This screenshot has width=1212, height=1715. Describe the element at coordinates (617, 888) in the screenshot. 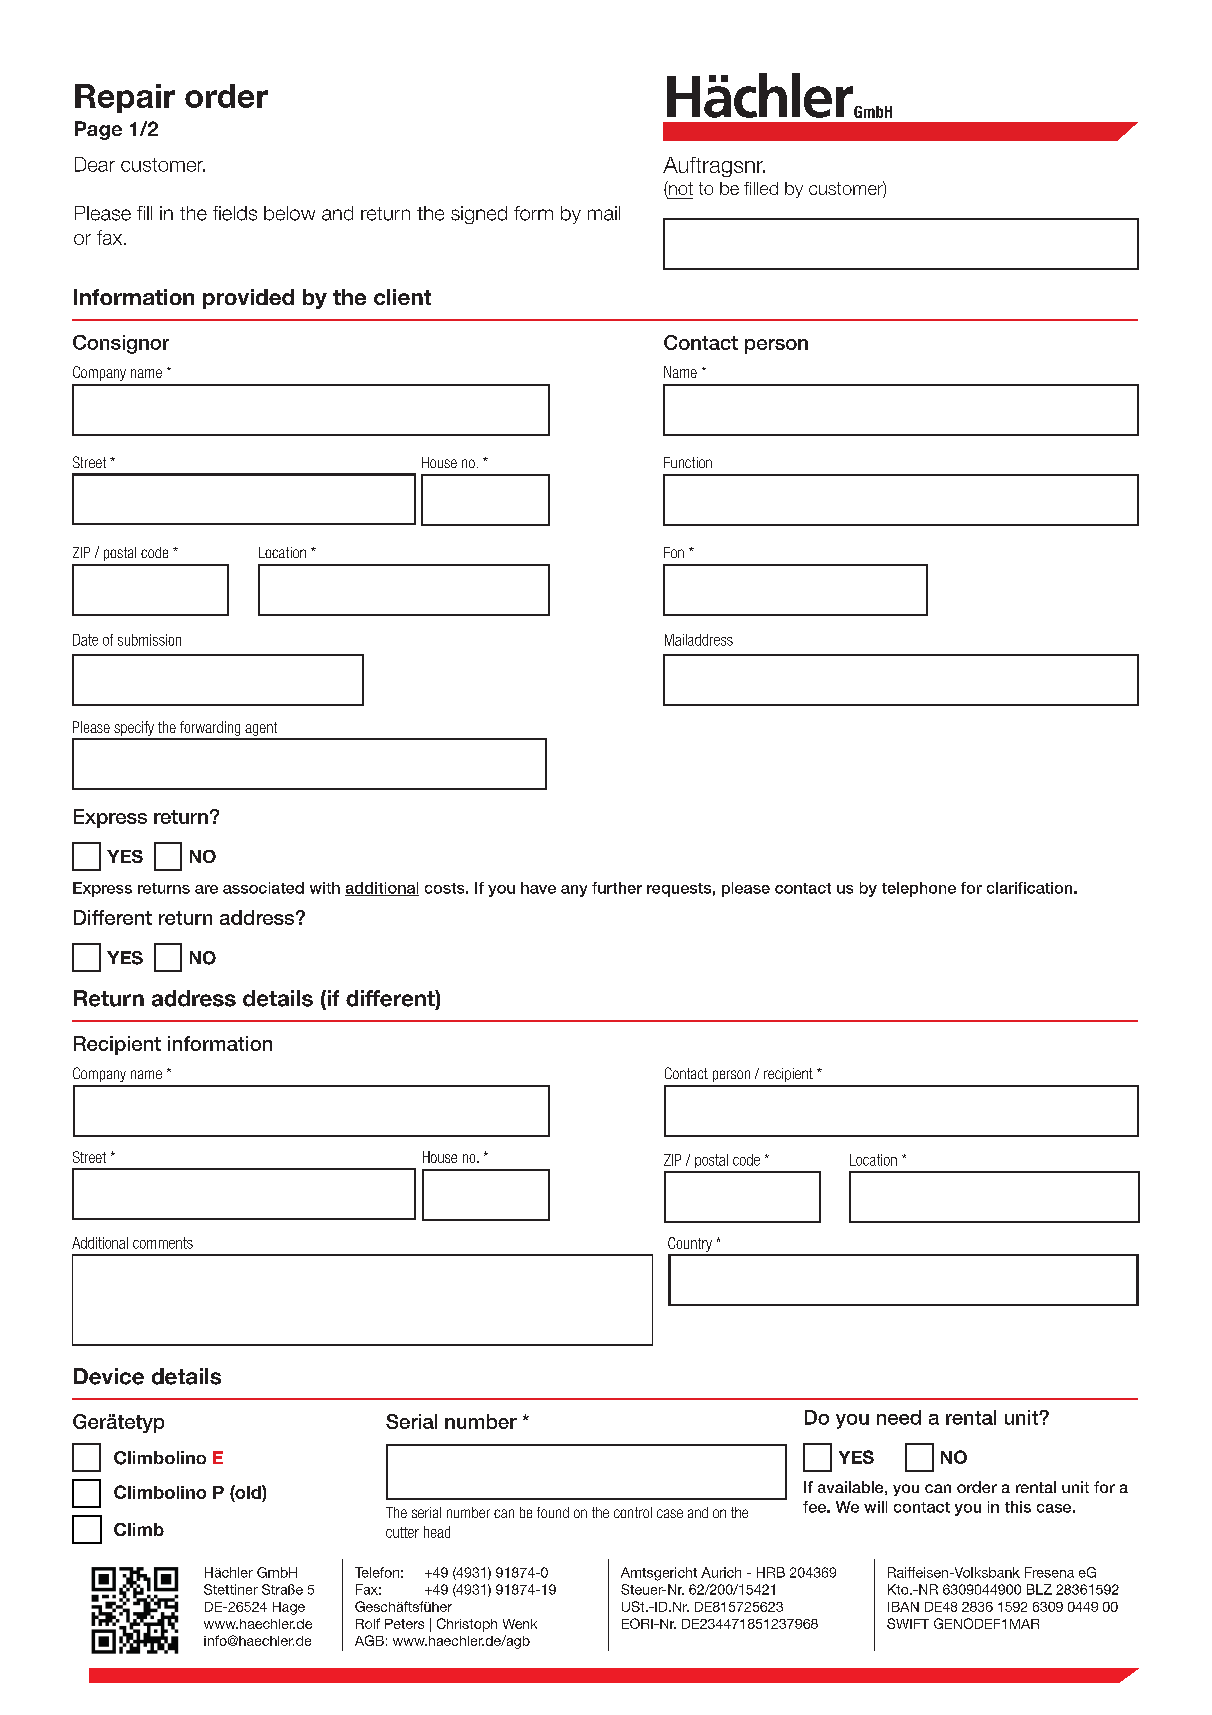

I see `further` at that location.
